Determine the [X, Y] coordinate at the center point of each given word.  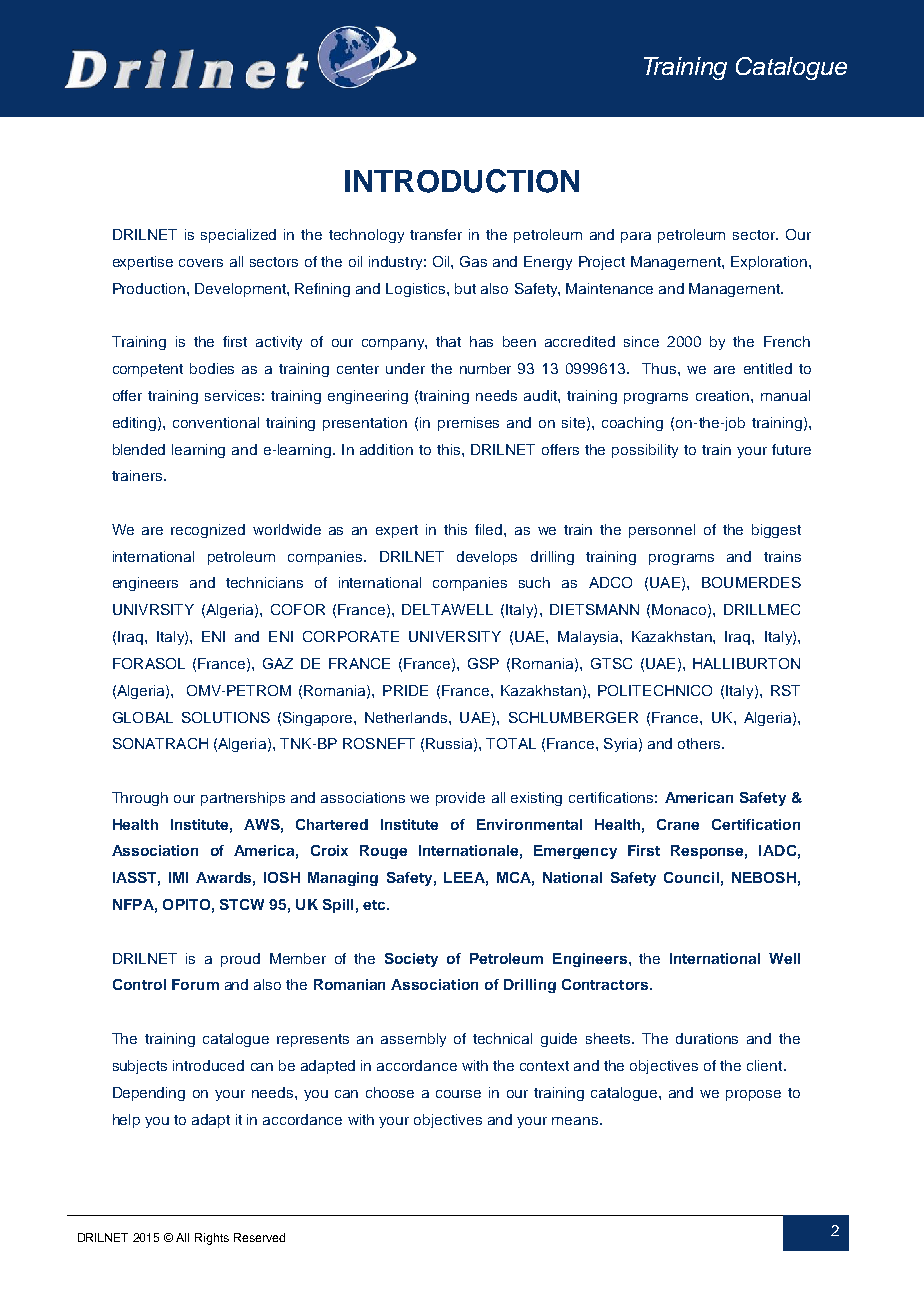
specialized [238, 236]
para [636, 237]
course [458, 1094]
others [700, 743]
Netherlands [407, 717]
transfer [436, 234]
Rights [212, 1239]
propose [753, 1095]
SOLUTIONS [226, 717]
